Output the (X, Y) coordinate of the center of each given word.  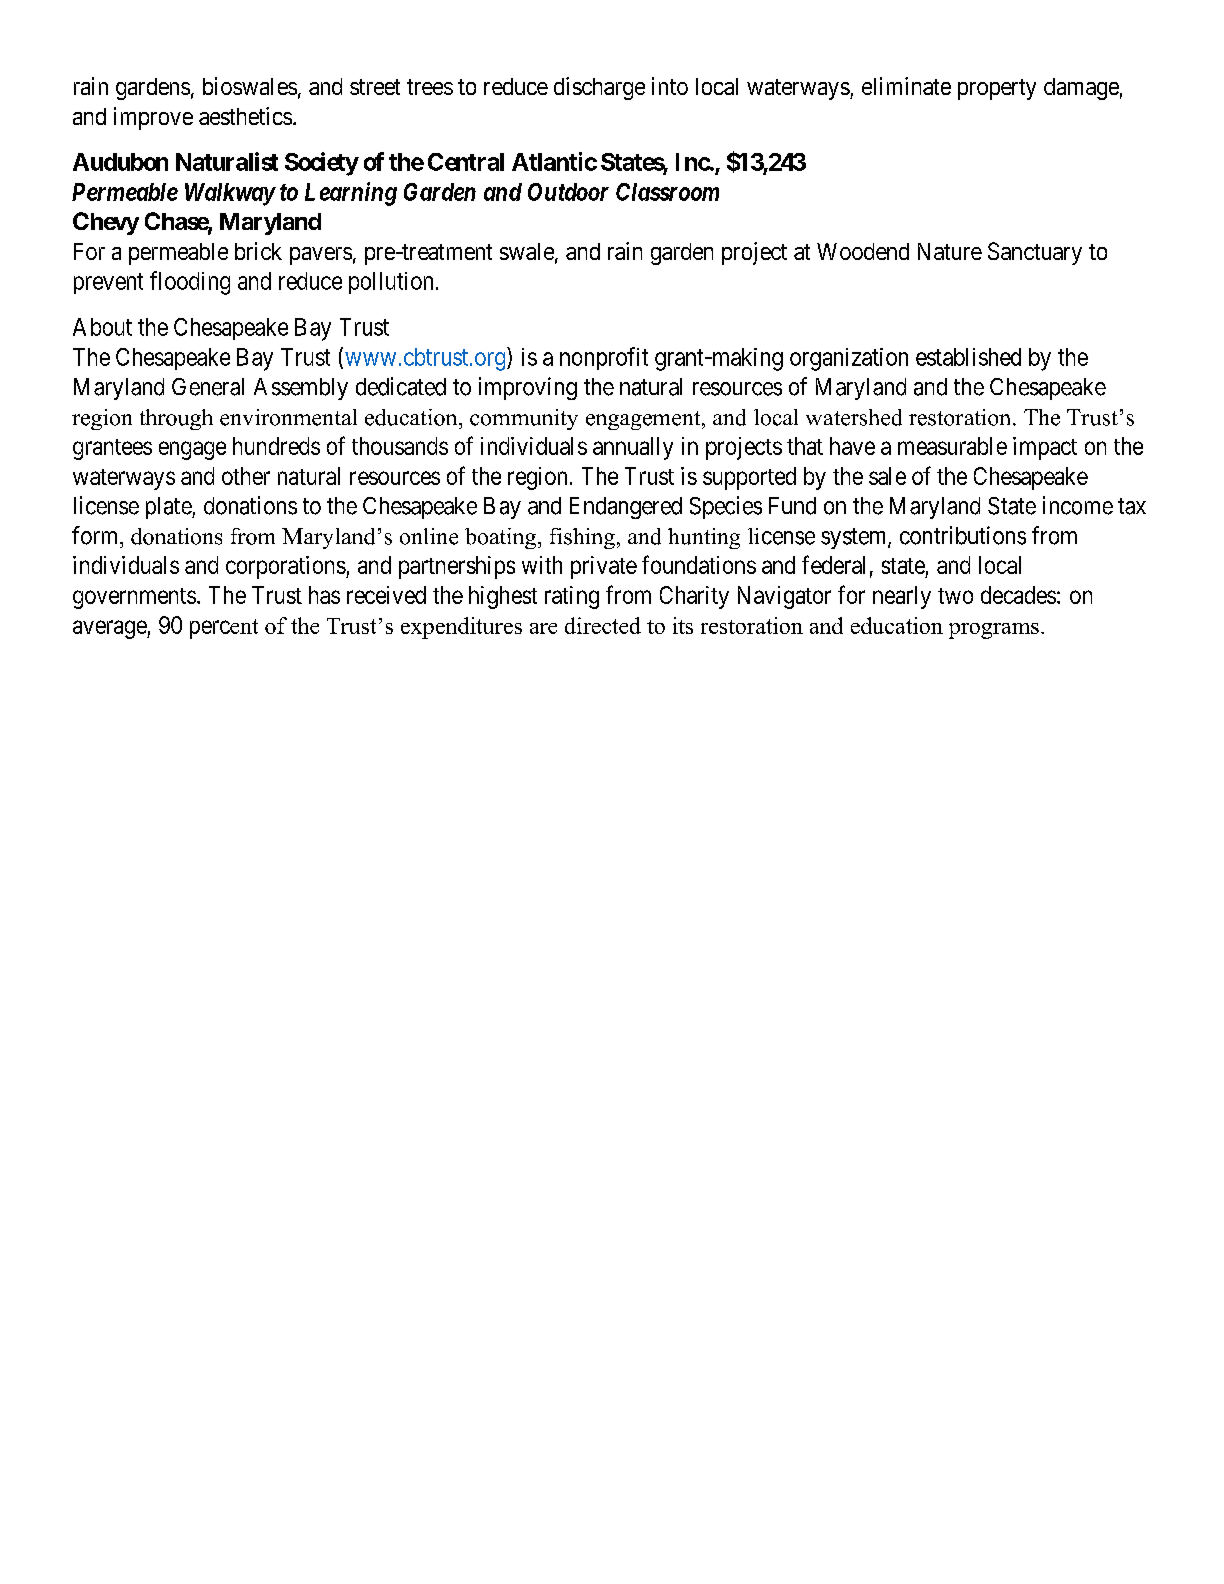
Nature (950, 251)
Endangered (626, 508)
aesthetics (245, 116)
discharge (599, 88)
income (1078, 505)
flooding (190, 283)
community (524, 419)
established (968, 357)
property (997, 89)
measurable (952, 446)
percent (224, 629)
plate (169, 508)
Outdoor (568, 192)
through (176, 419)
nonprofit (604, 358)
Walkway (230, 194)
